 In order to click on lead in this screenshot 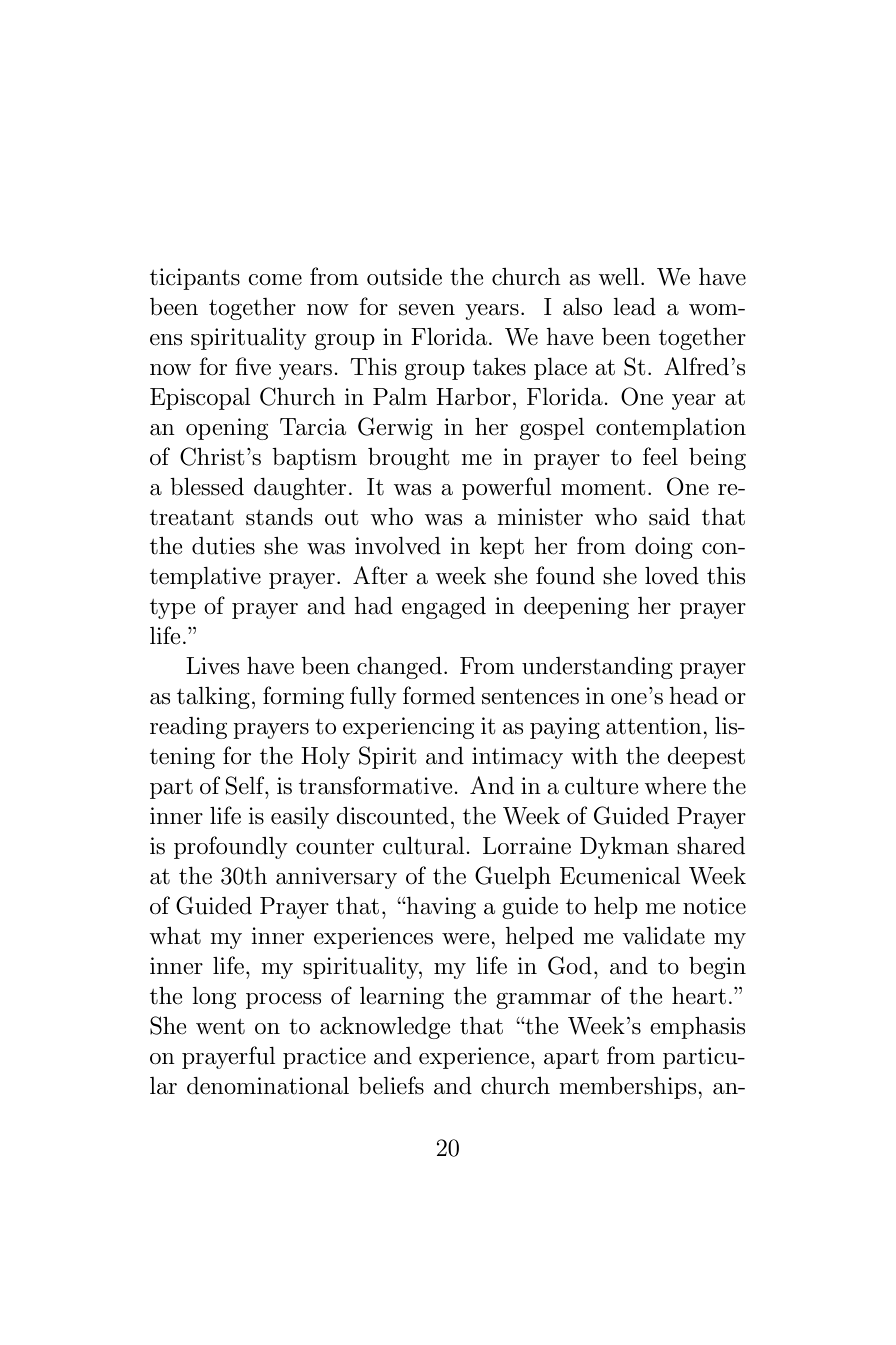, I will do `click(634, 307)`.
